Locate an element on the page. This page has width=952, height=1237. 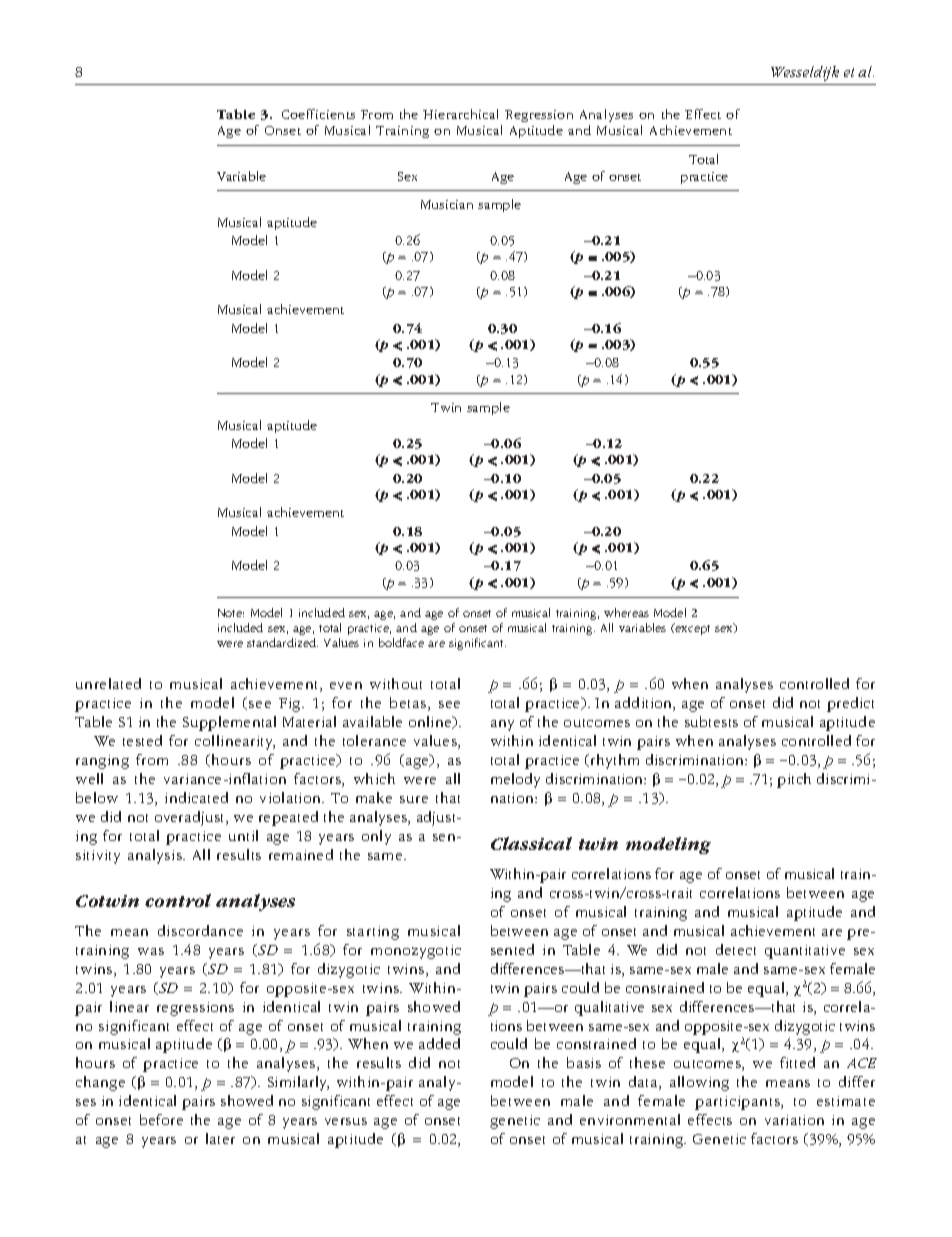
Coefficients is located at coordinates (318, 114).
